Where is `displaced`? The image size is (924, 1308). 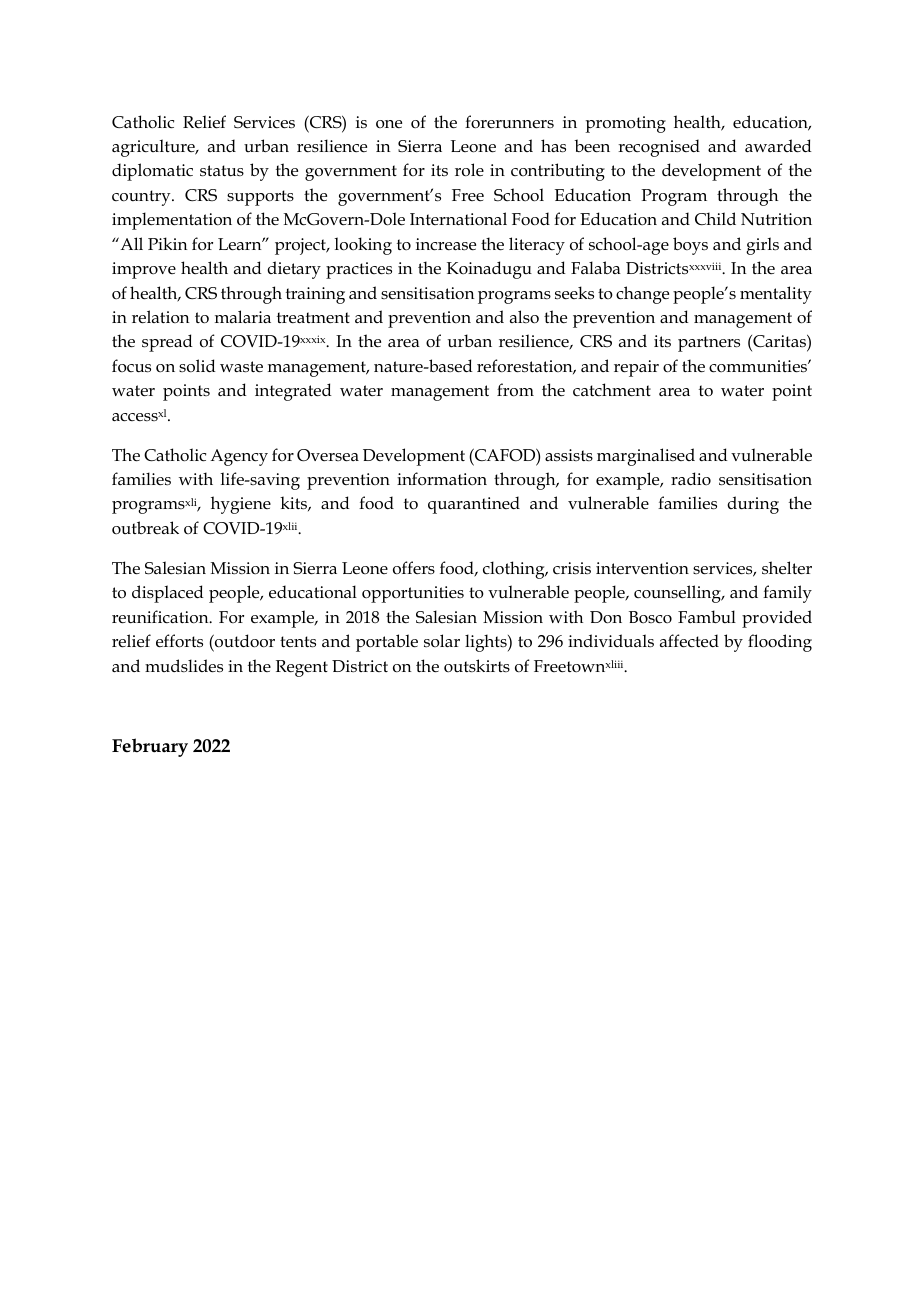
displaced is located at coordinates (168, 594).
